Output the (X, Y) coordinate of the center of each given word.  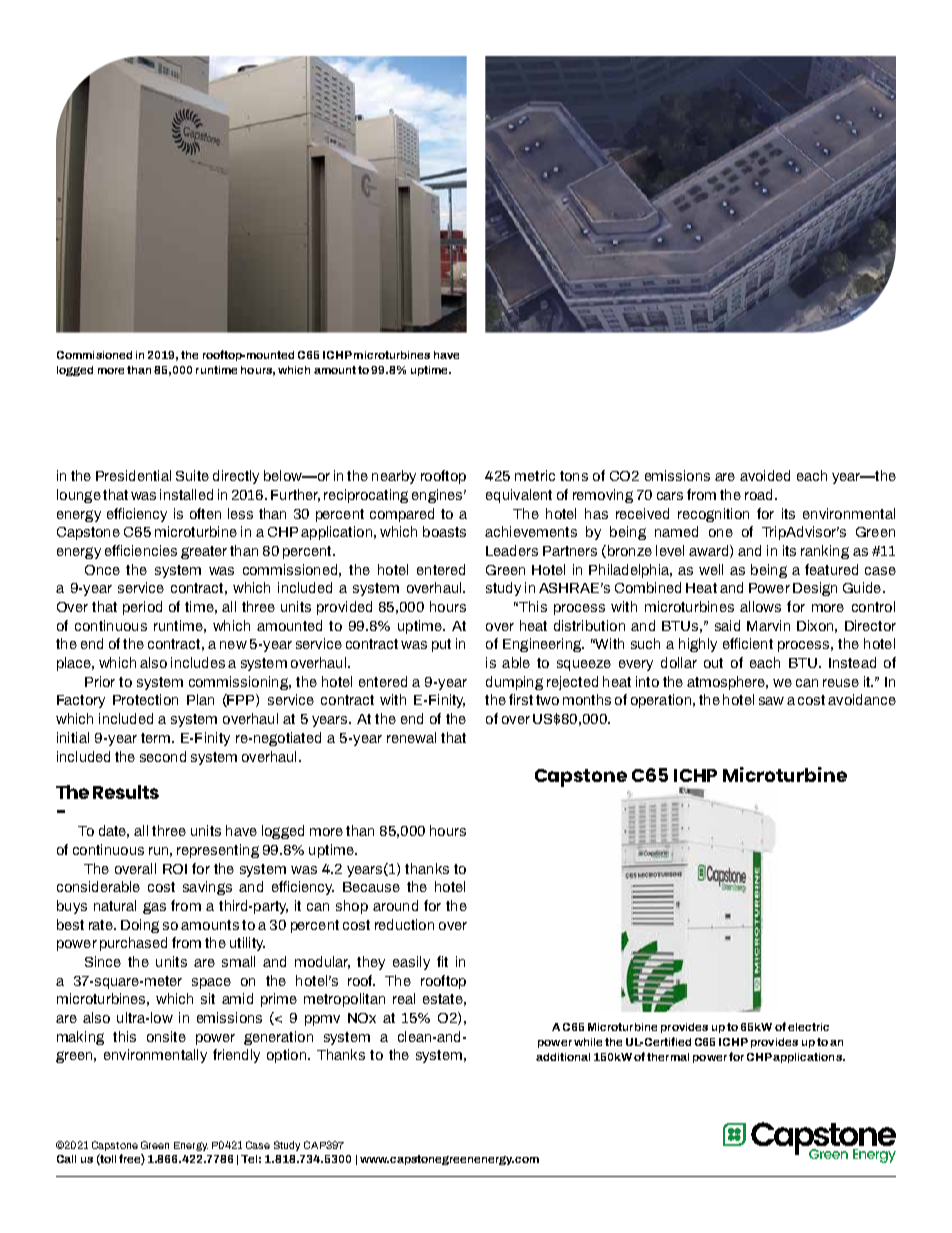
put (441, 645)
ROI (175, 869)
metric (535, 475)
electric (808, 1027)
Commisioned (94, 355)
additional (563, 1057)
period (142, 608)
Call (66, 1159)
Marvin (768, 625)
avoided (765, 475)
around (395, 905)
